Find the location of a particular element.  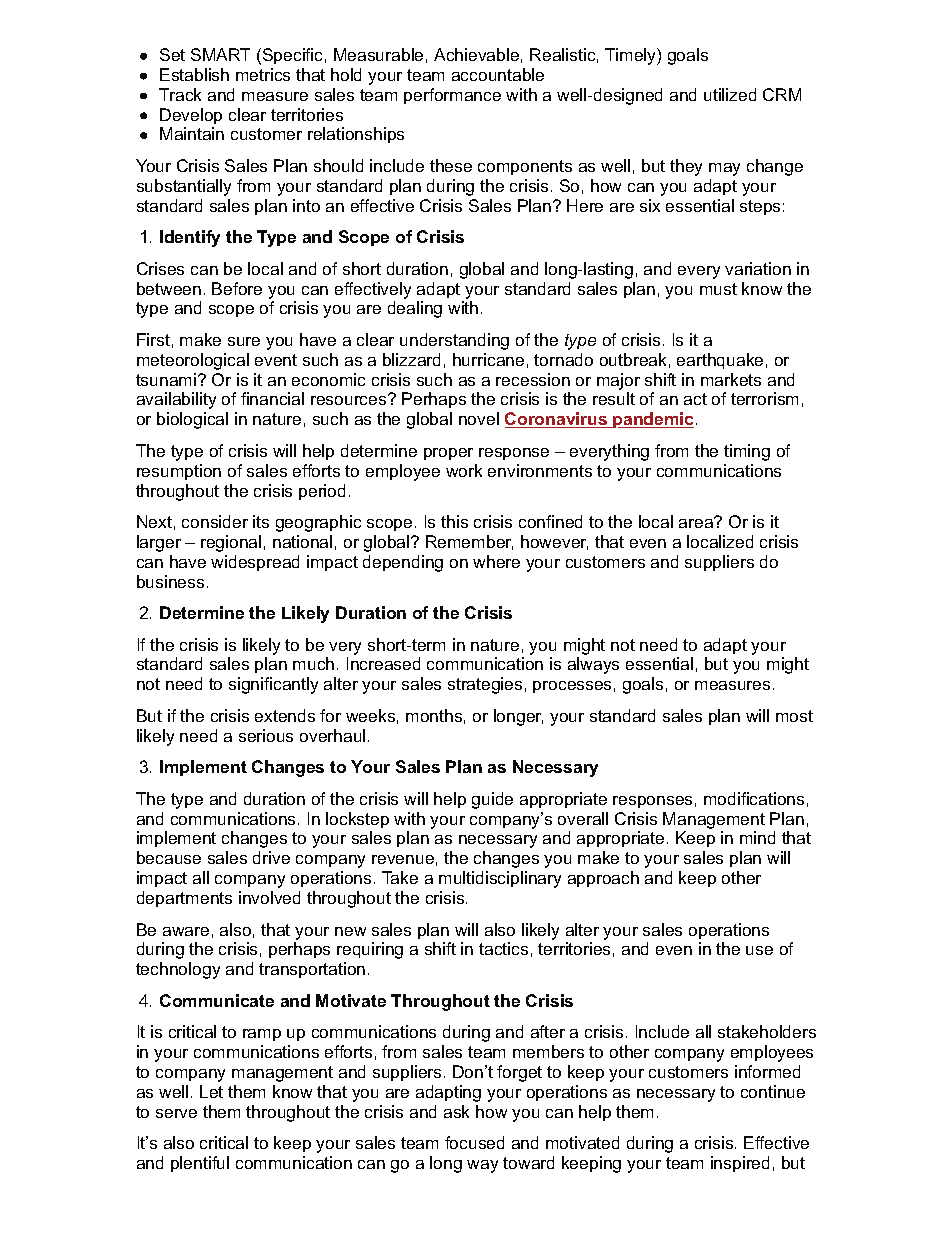

metrics is located at coordinates (263, 74).
